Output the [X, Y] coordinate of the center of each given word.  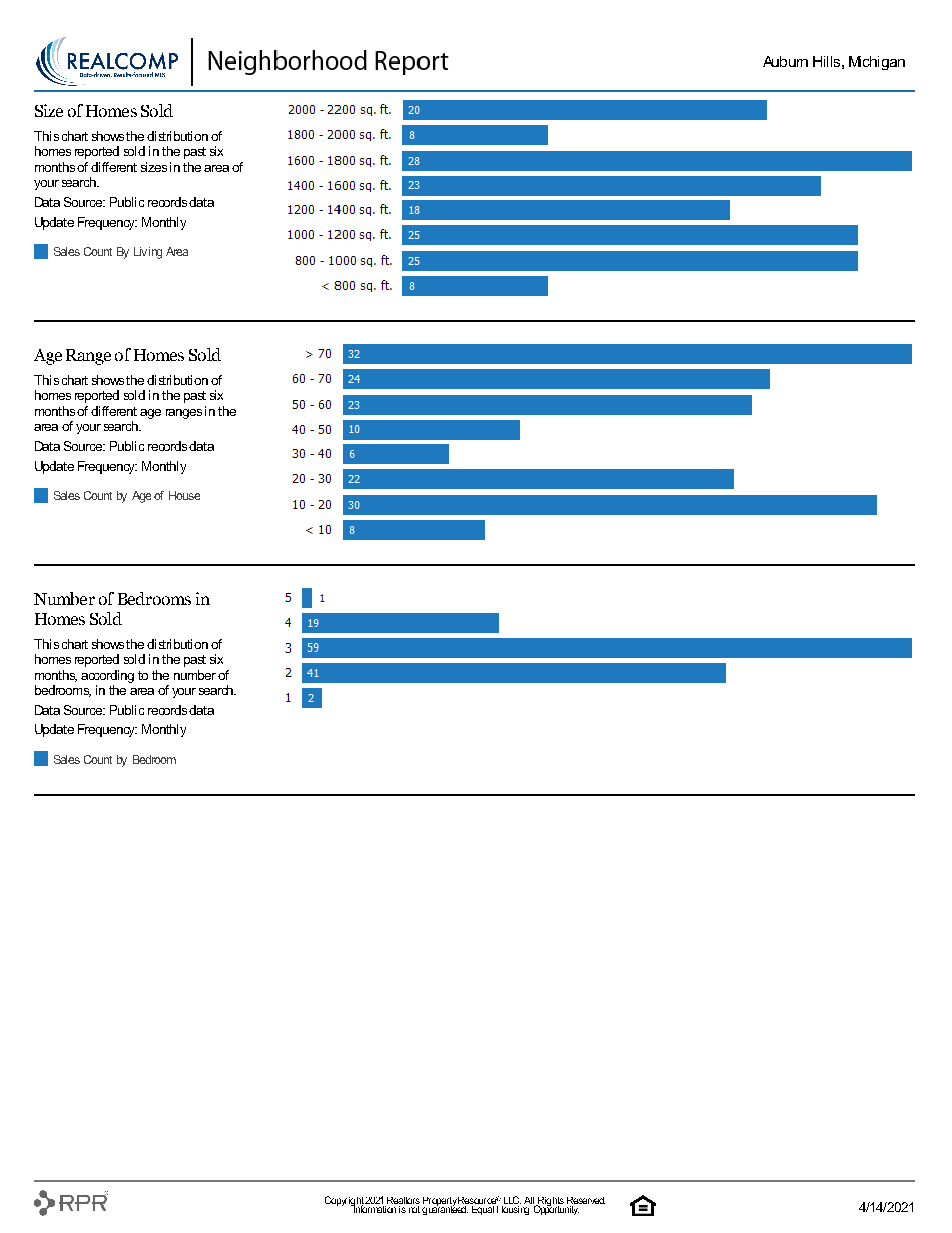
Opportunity [556, 1209]
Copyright [345, 1202]
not [413, 1208]
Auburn [785, 61]
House [184, 495]
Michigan [877, 63]
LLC [512, 1200]
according [107, 676]
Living [148, 253]
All [529, 1200]
